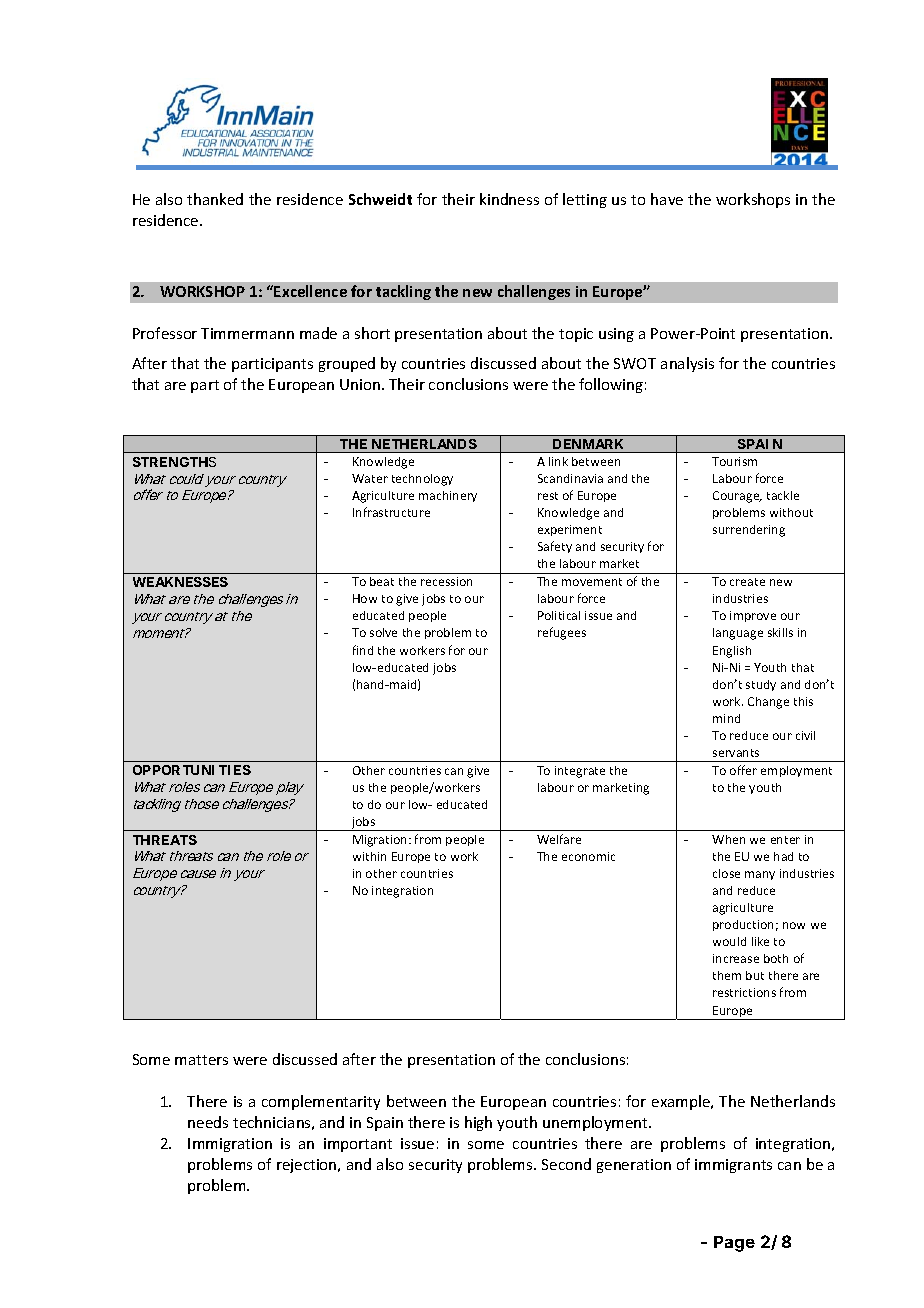  Describe the element at coordinates (734, 1244) in the page. I see `Page` at that location.
